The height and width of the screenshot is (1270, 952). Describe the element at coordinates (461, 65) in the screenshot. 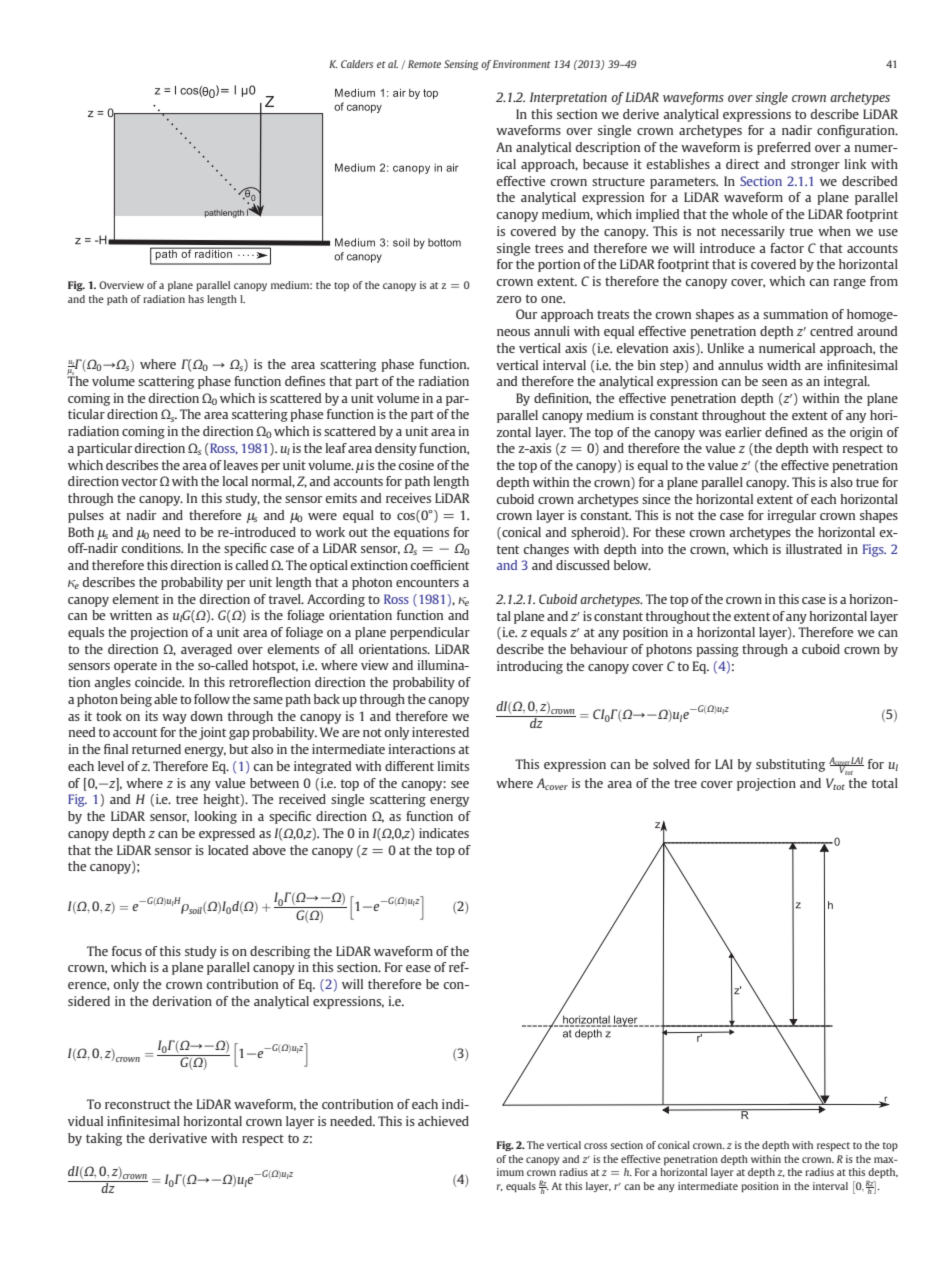

I see `Sensing` at that location.
